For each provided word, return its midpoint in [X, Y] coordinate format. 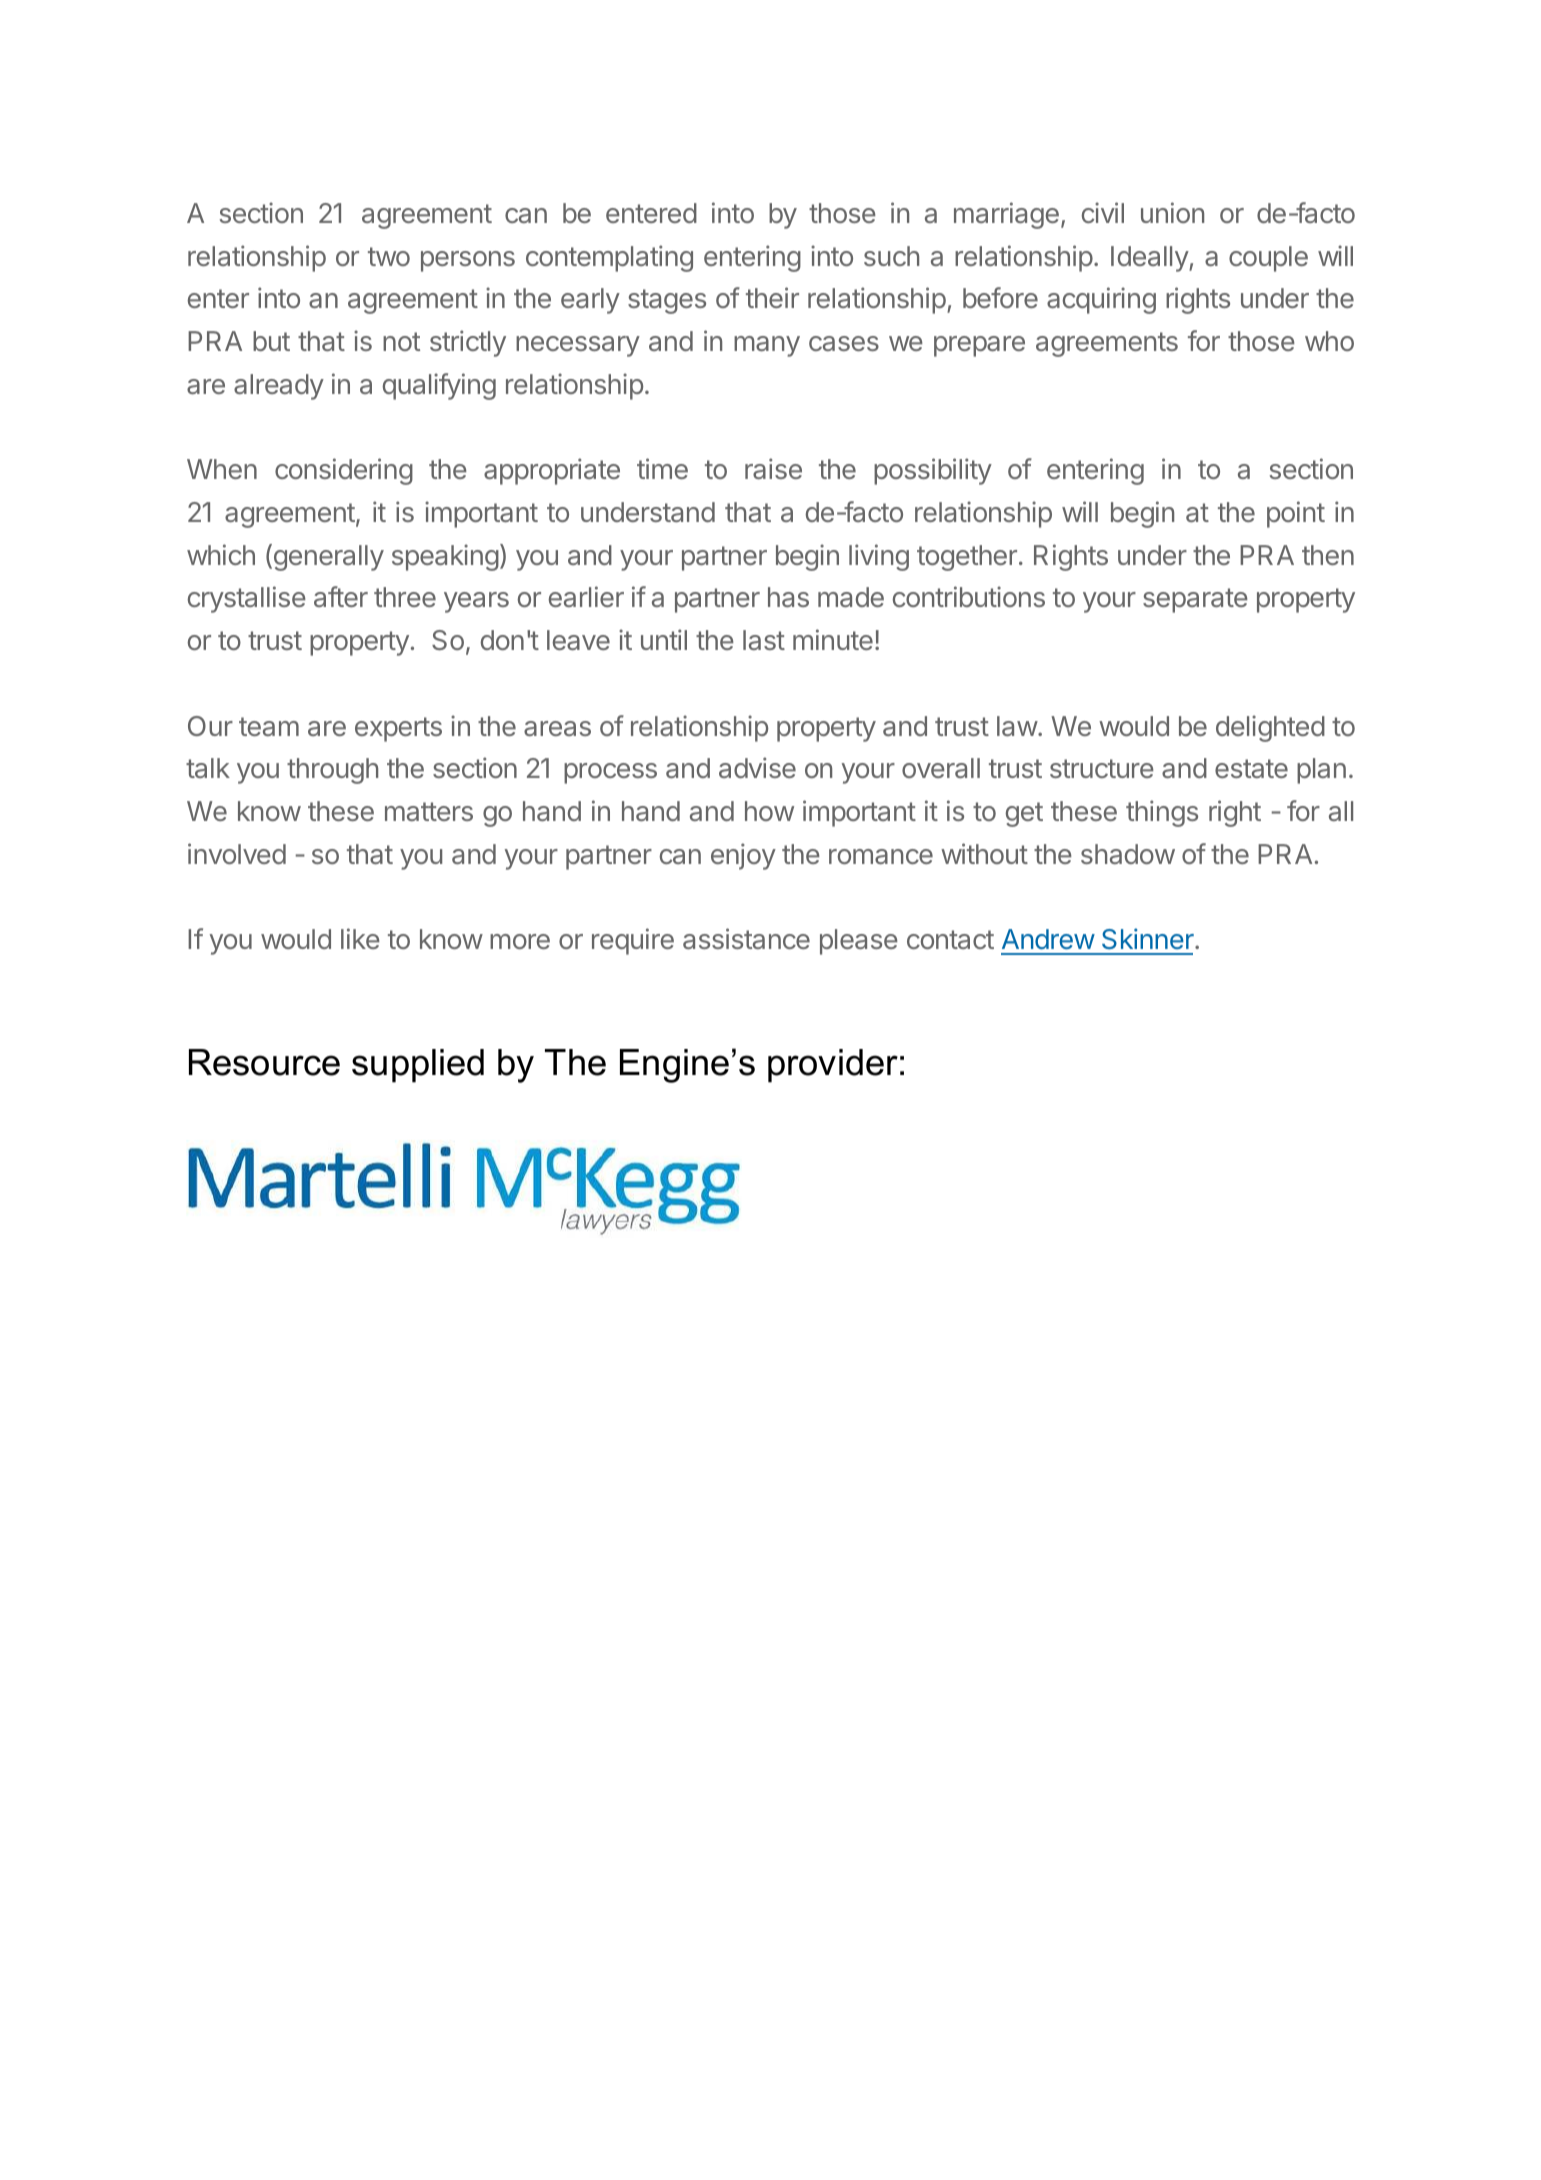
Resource [264, 1062]
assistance [746, 938]
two [389, 256]
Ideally [1150, 259]
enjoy [743, 856]
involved [237, 853]
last [764, 640]
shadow [1128, 854]
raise [773, 468]
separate [1195, 600]
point [1296, 514]
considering [344, 471]
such [891, 256]
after [341, 596]
